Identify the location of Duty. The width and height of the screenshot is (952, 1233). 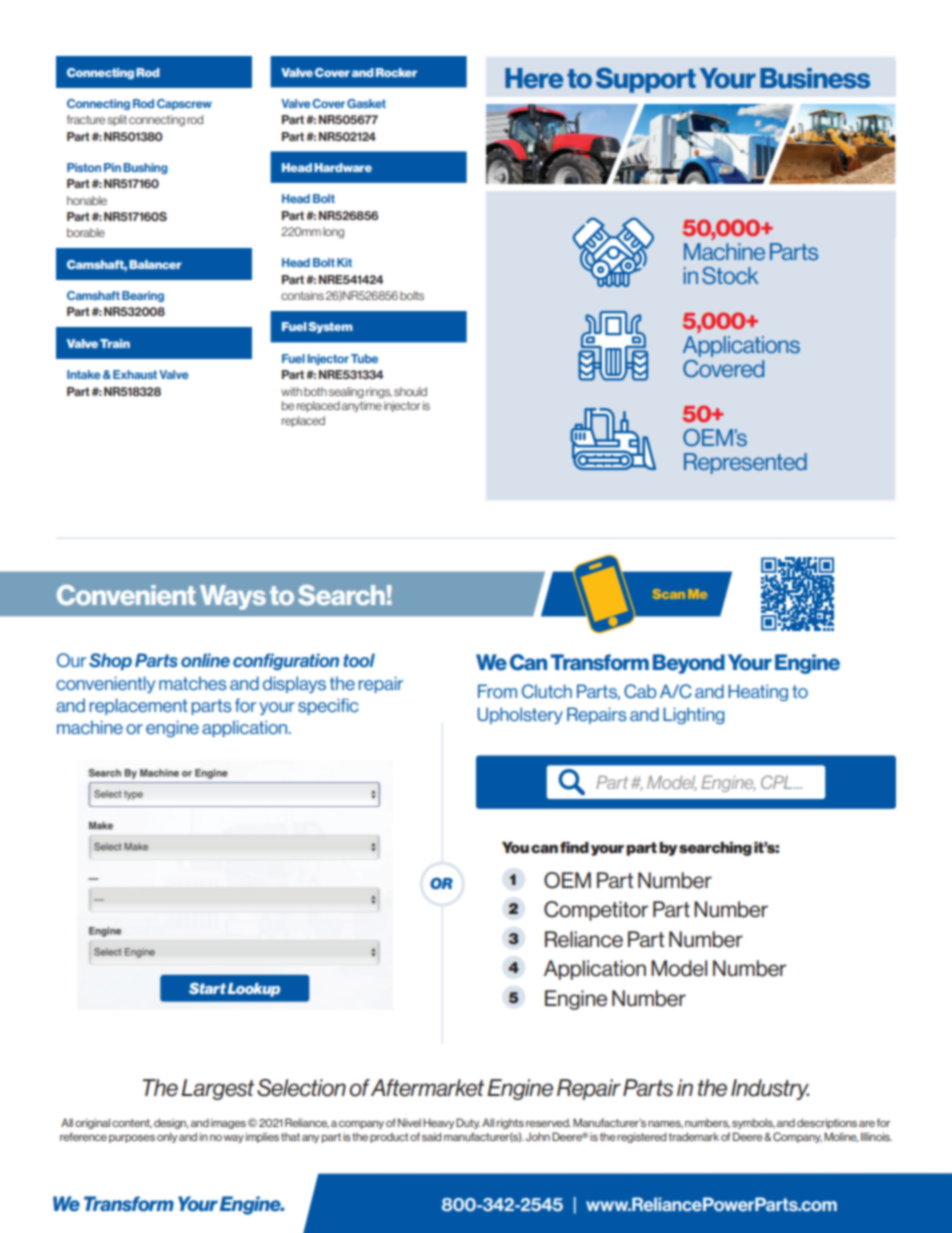
(468, 1123).
